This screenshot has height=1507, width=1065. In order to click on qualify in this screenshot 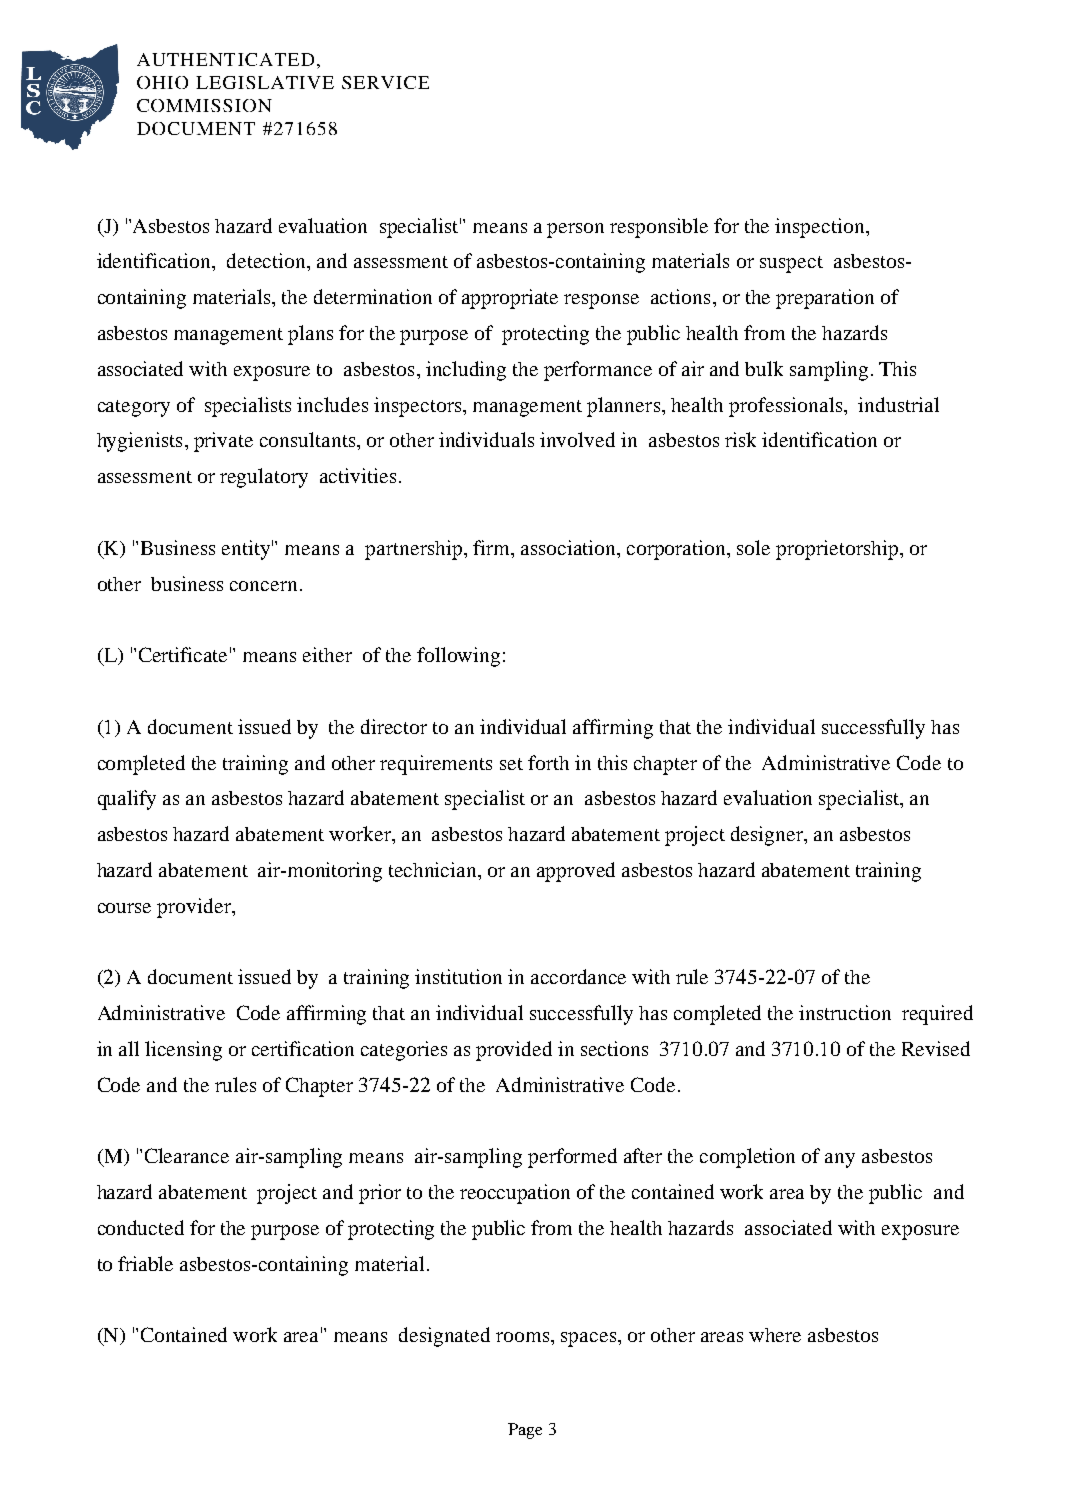, I will do `click(127, 800)`.
